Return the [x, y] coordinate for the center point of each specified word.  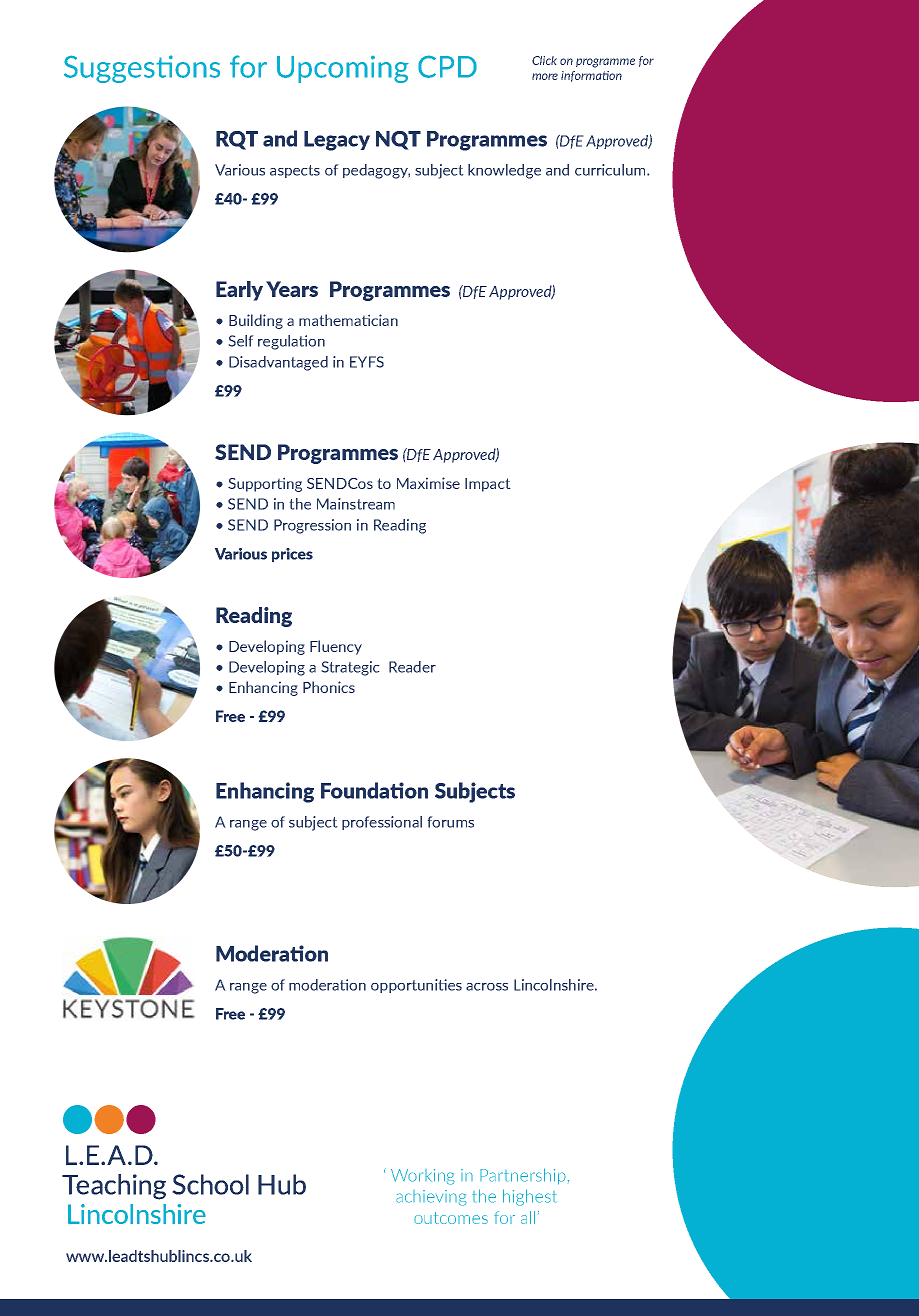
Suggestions [142, 69]
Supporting [265, 484]
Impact [488, 485]
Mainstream [356, 504]
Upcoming [343, 69]
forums [450, 822]
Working [423, 1177]
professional [382, 823]
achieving [431, 1198]
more [545, 76]
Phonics [329, 687]
